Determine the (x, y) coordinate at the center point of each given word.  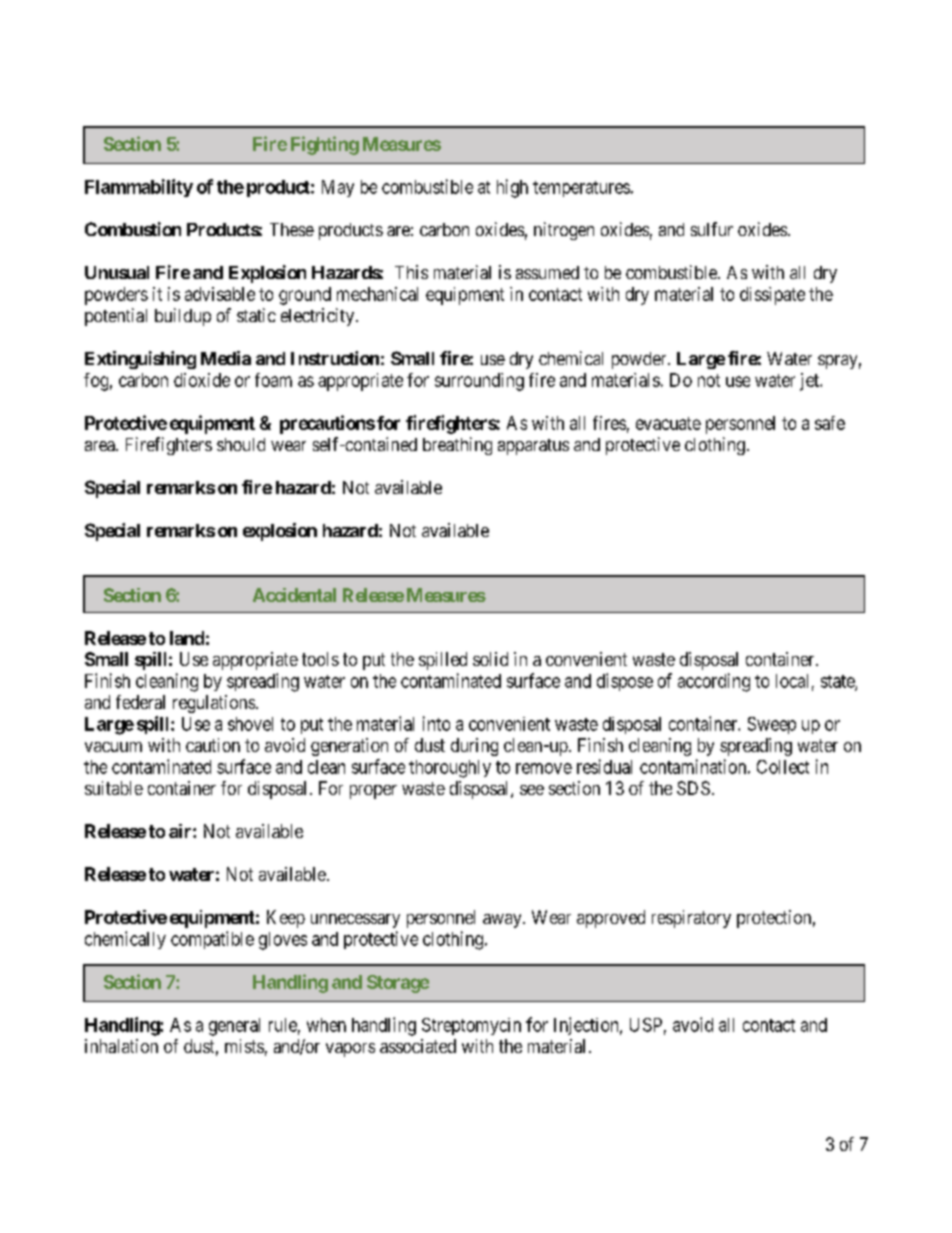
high (512, 188)
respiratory (691, 919)
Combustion (133, 229)
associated (418, 1046)
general (234, 1027)
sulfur (712, 229)
